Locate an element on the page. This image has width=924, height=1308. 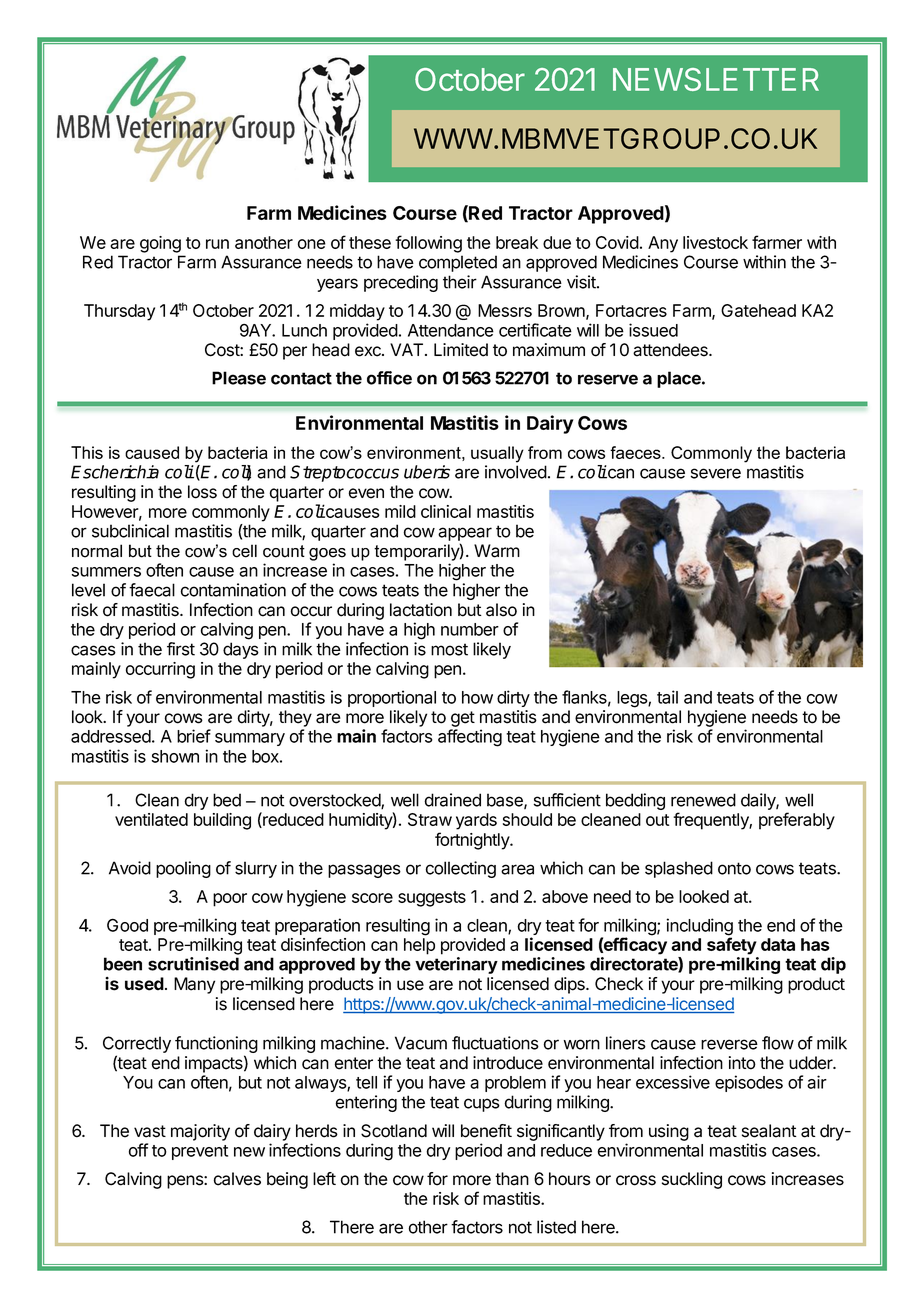
place is located at coordinates (680, 379).
